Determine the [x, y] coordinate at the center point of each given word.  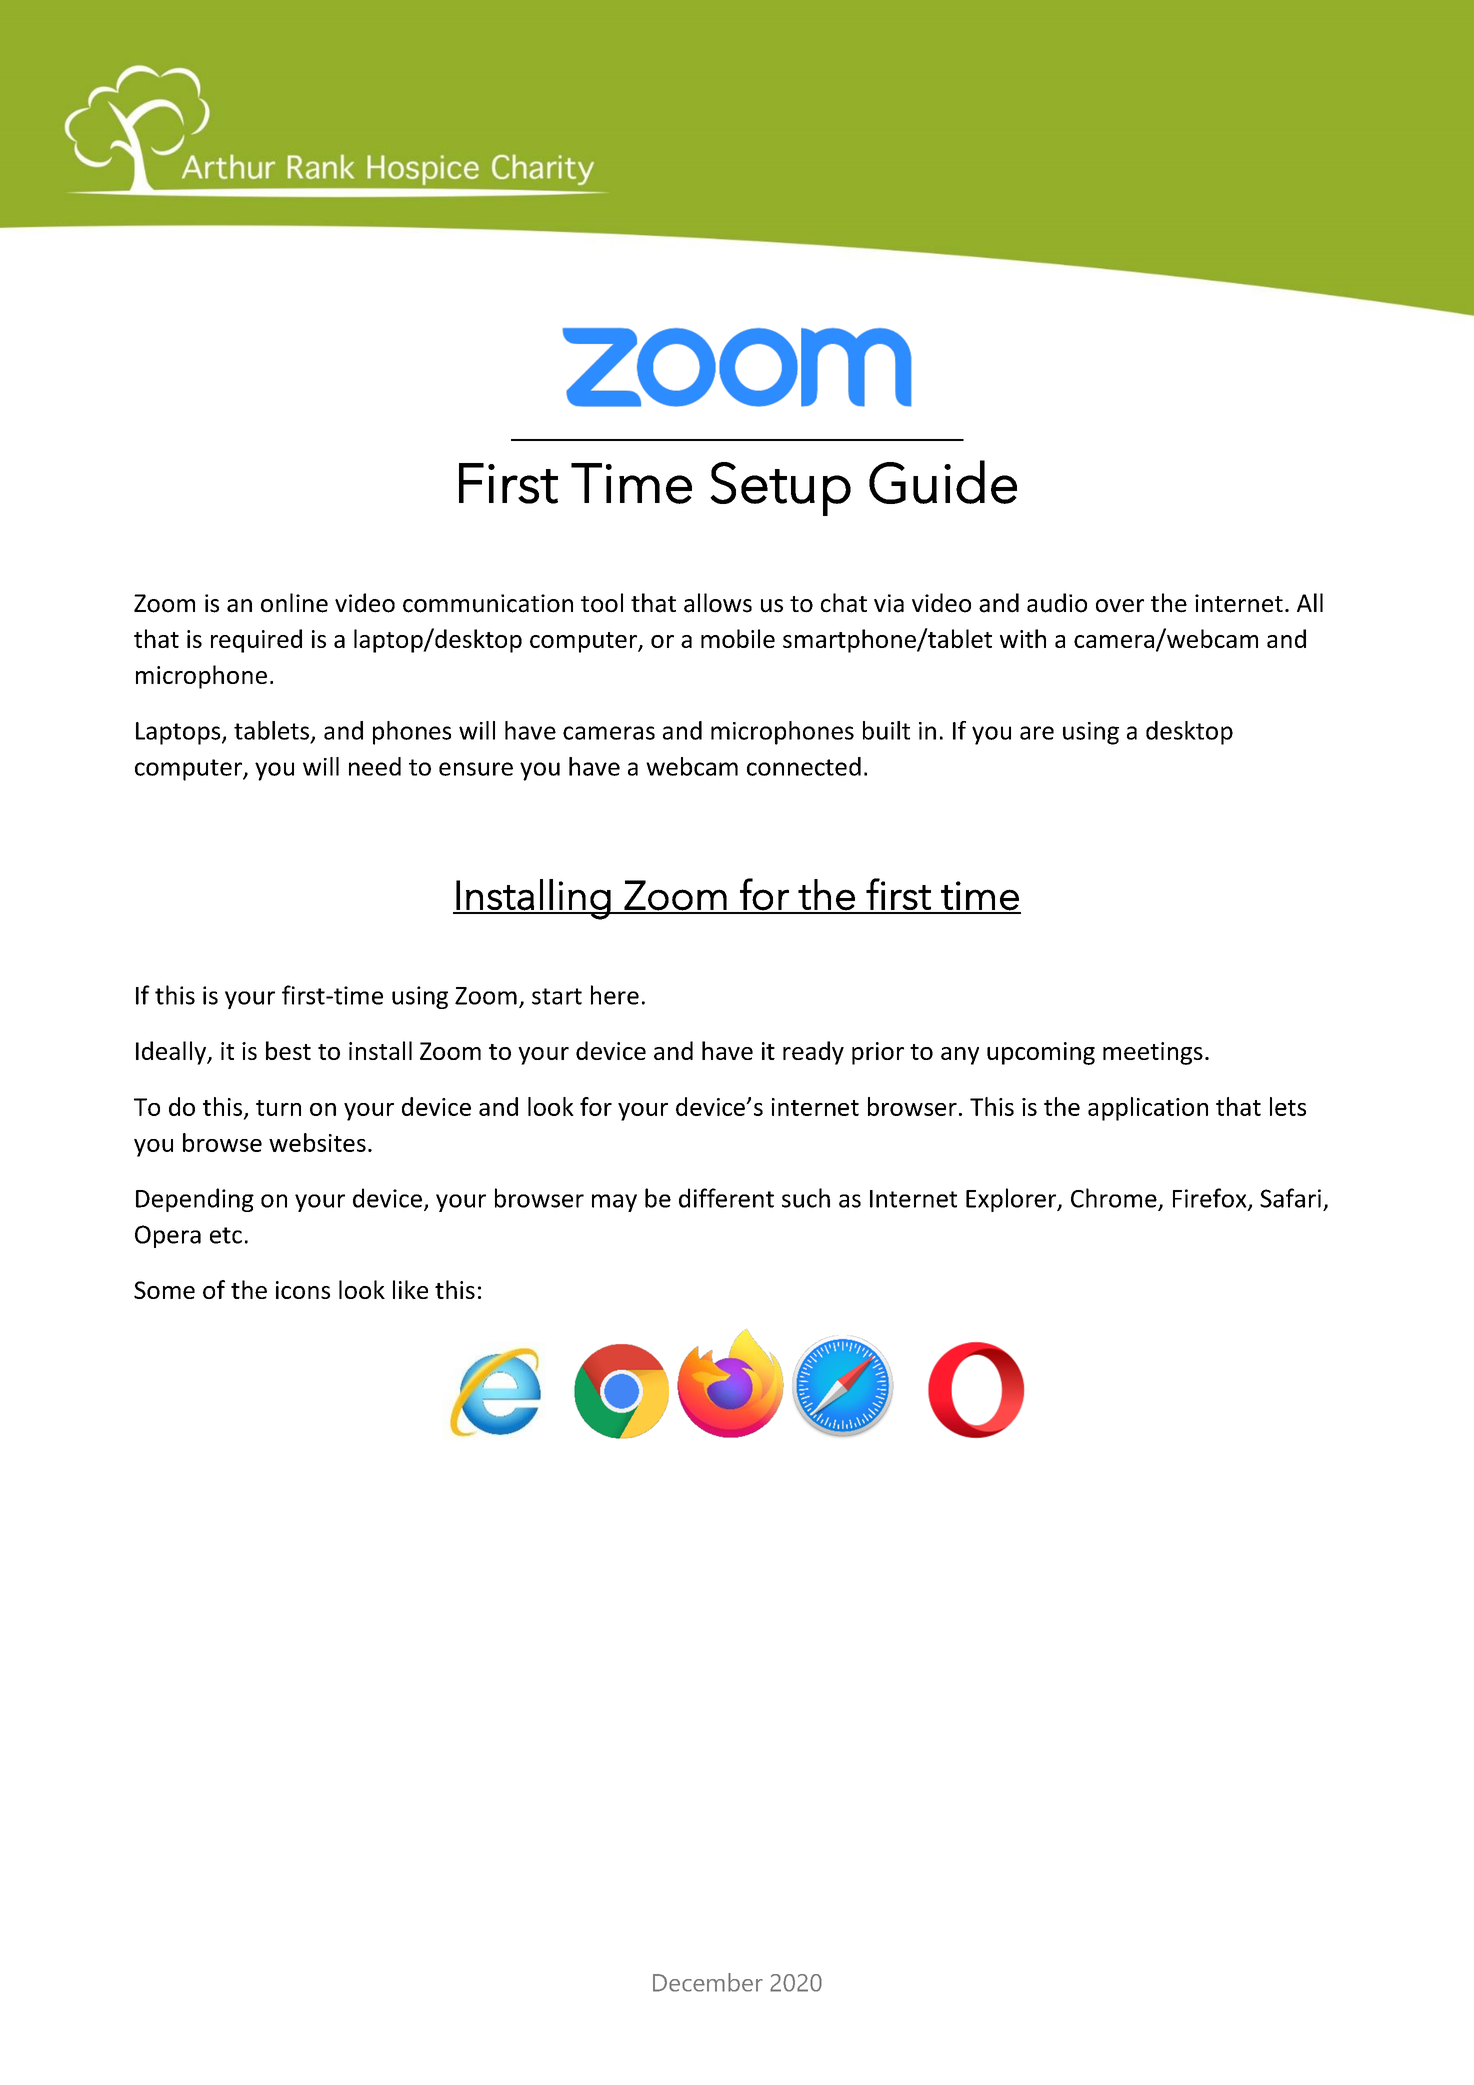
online [294, 603]
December [708, 1982]
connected [804, 766]
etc [226, 1235]
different [726, 1198]
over [1120, 606]
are [1037, 733]
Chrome [1115, 1199]
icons [303, 1290]
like [410, 1289]
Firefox [1211, 1199]
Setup [780, 489]
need [375, 766]
